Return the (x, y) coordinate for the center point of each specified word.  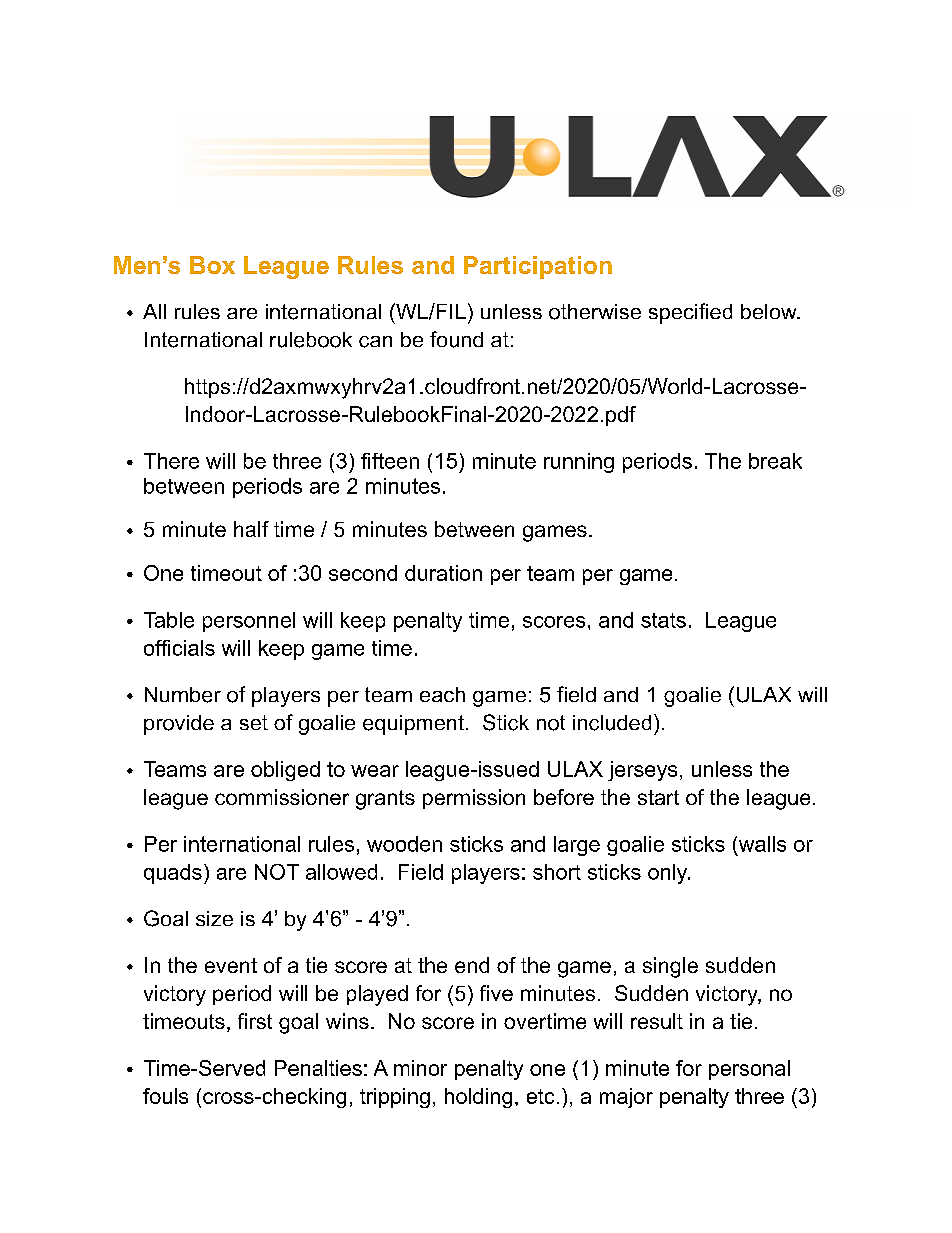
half (251, 529)
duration (443, 573)
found (456, 339)
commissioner (282, 797)
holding (478, 1098)
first (255, 1021)
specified (690, 313)
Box (212, 265)
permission (474, 799)
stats (663, 620)
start (658, 797)
